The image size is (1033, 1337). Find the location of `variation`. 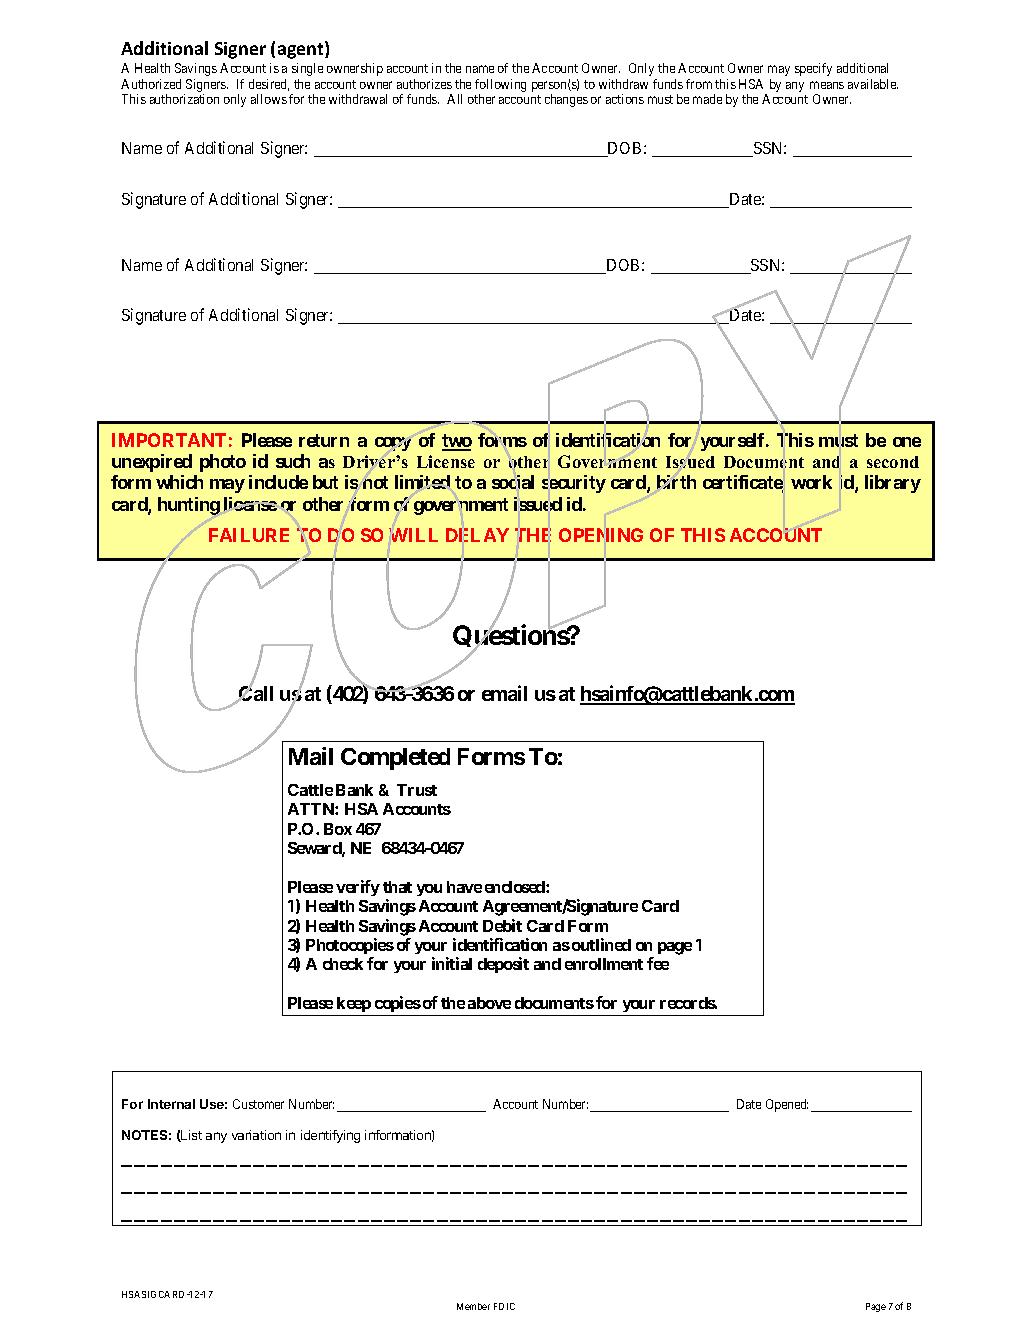

variation is located at coordinates (256, 1135).
